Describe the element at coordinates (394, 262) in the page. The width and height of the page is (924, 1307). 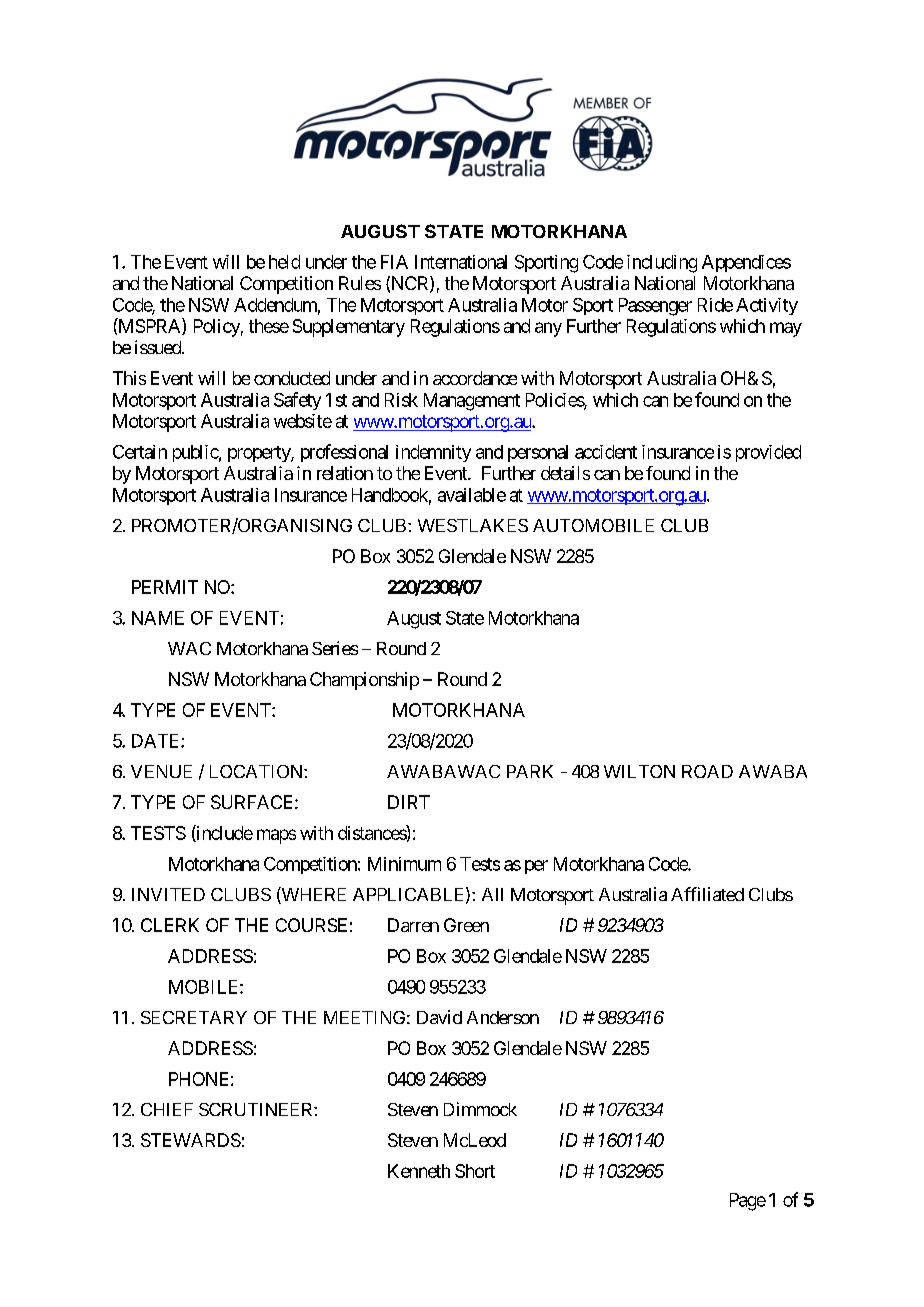
I see `FIA` at that location.
